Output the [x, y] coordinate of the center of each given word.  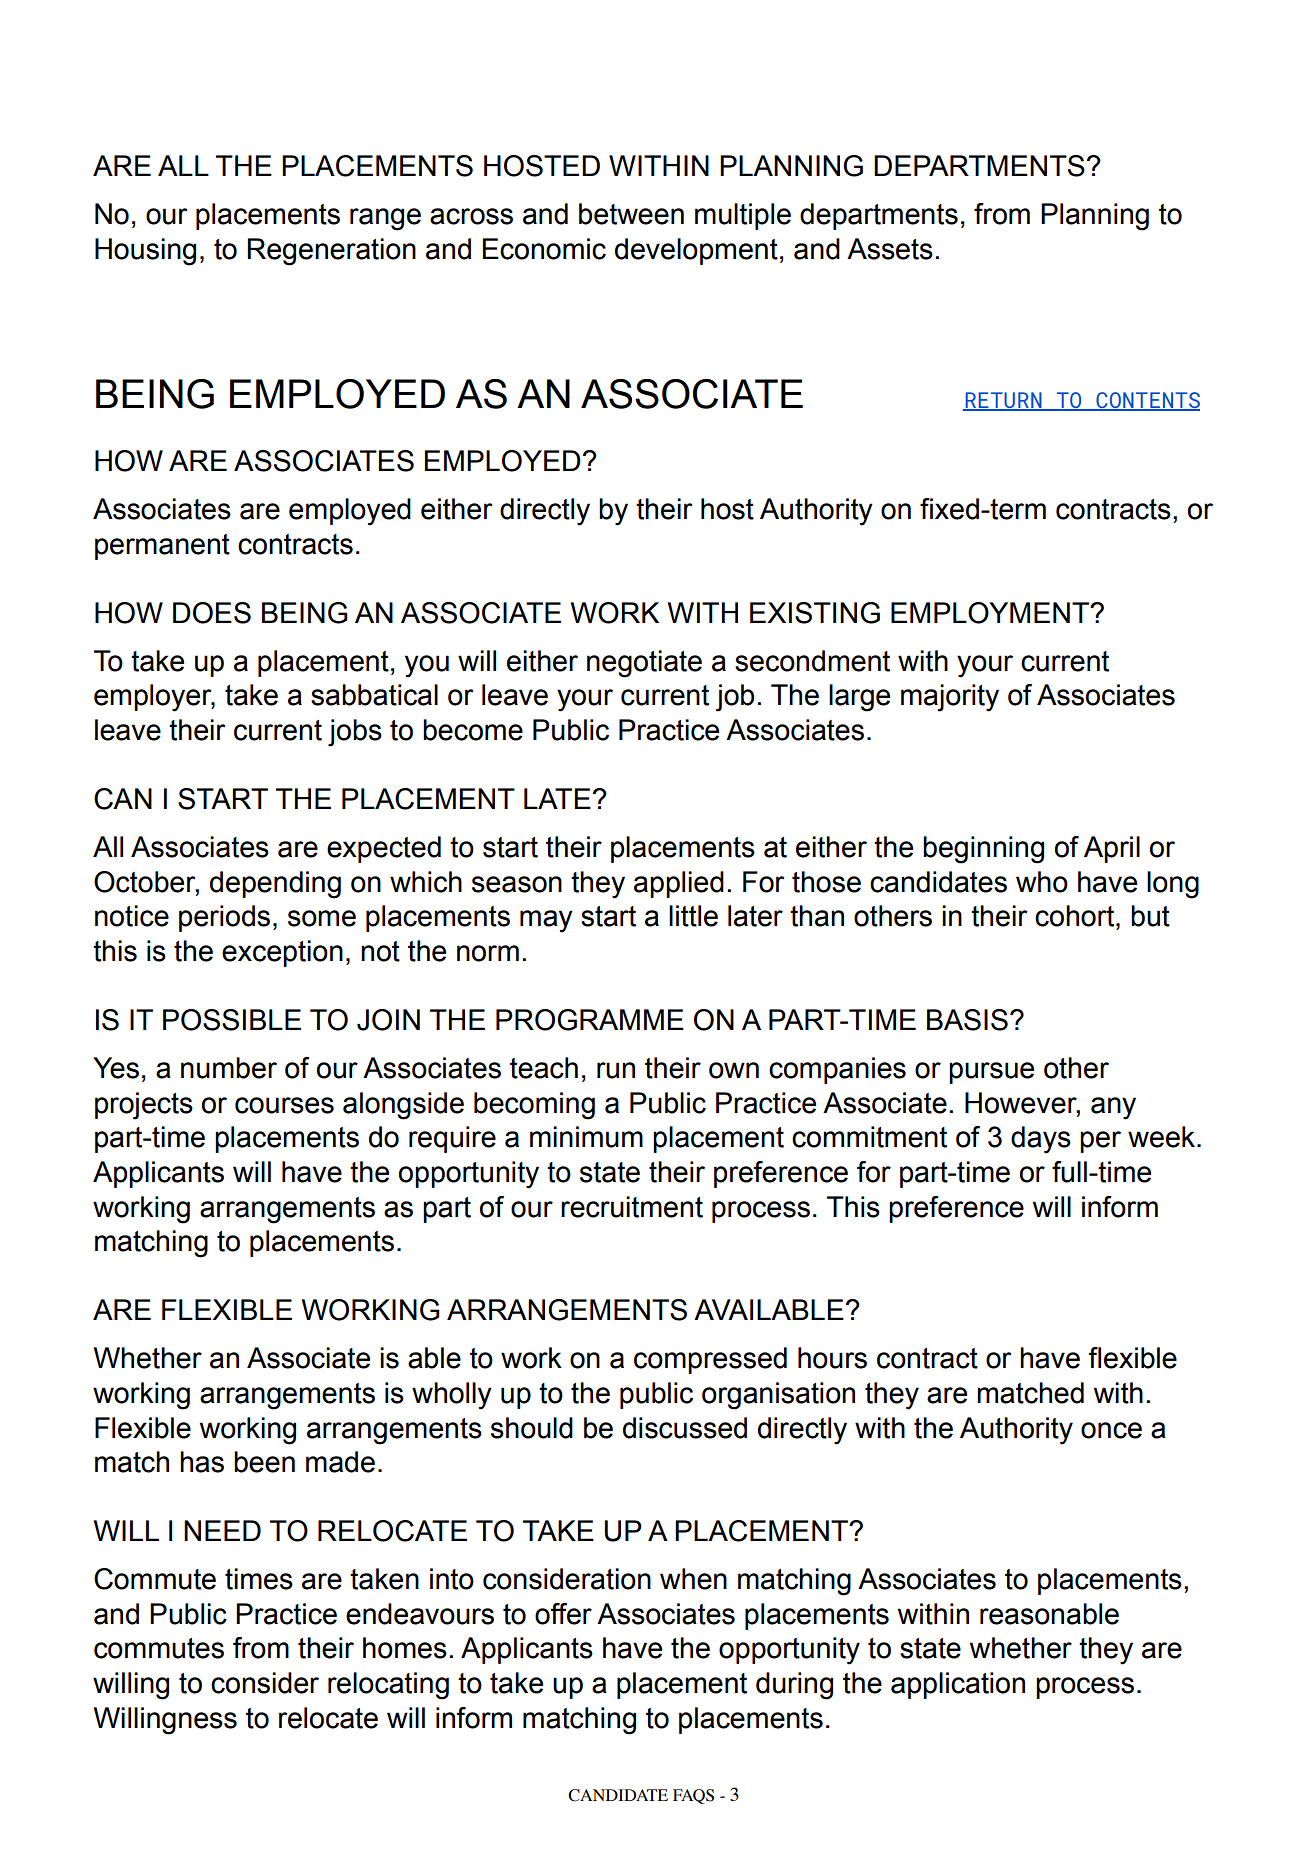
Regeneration [331, 252]
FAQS [693, 1796]
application [958, 1685]
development [696, 251]
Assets [890, 249]
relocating [388, 1686]
